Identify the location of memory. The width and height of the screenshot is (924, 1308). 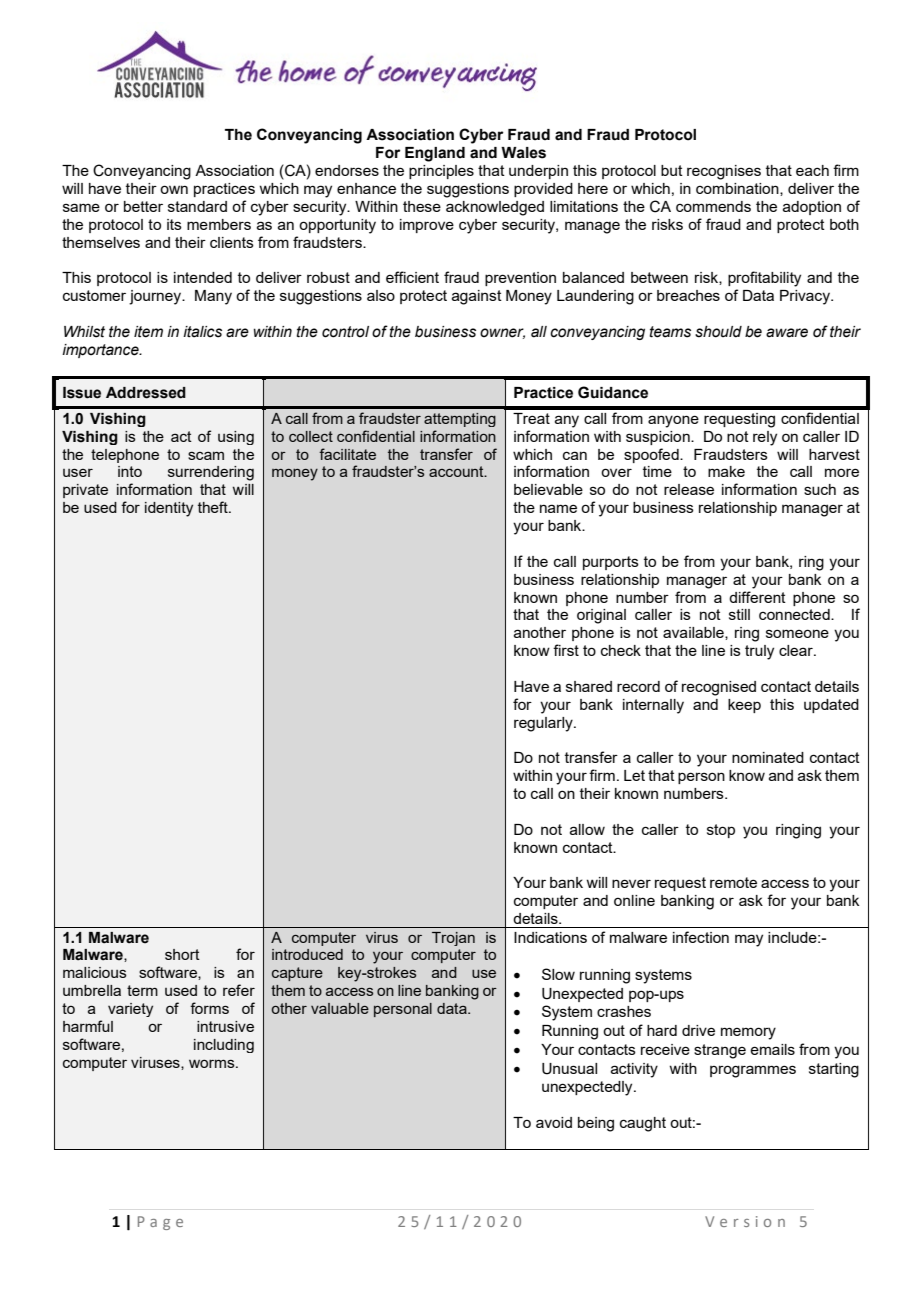
(748, 1033).
